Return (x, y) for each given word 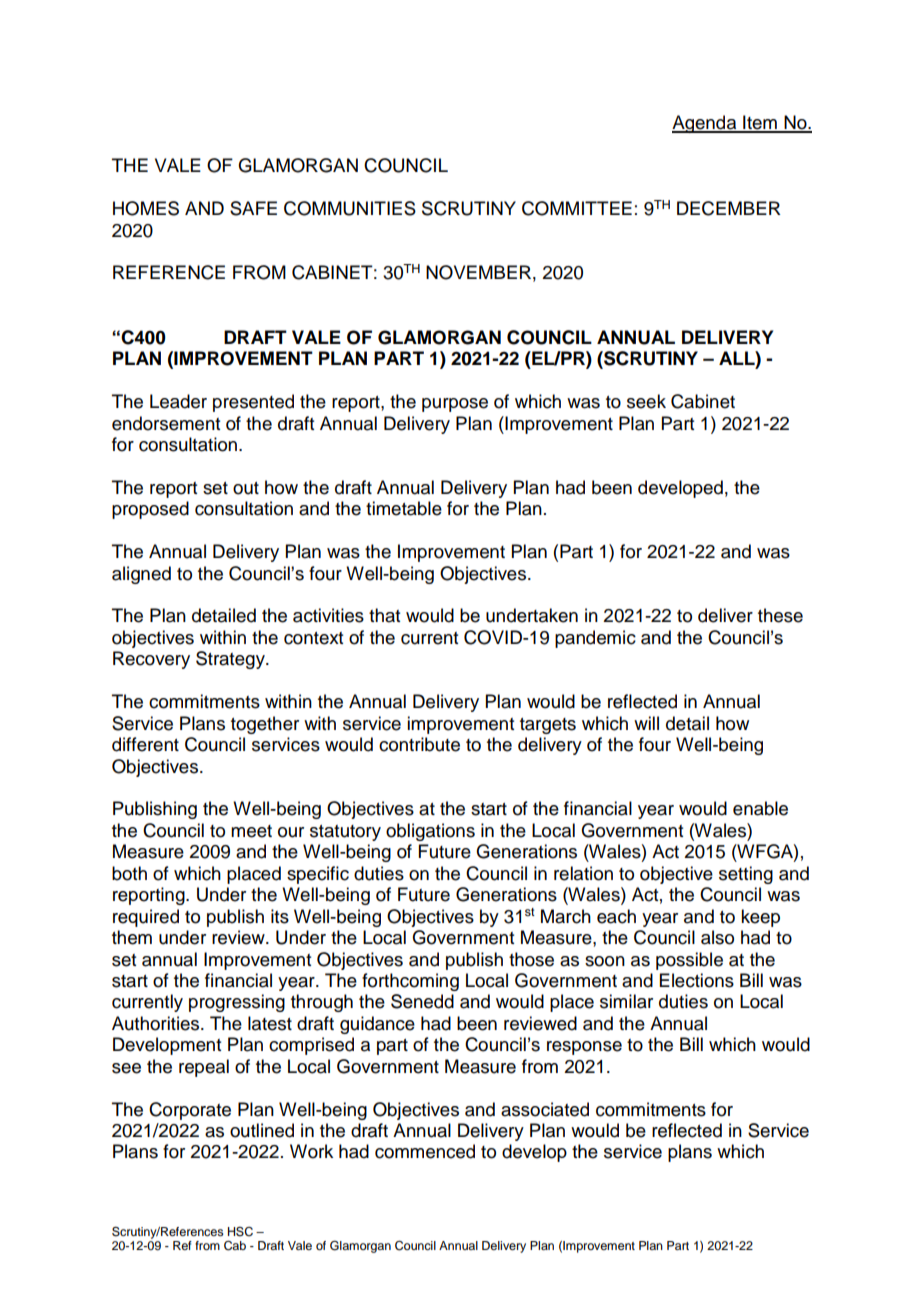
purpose (455, 405)
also (717, 937)
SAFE (253, 208)
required (146, 918)
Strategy (231, 660)
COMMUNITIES (350, 208)
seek (646, 401)
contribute (419, 744)
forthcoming (410, 982)
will (646, 723)
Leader (178, 401)
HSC (240, 1231)
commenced (425, 1151)
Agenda (705, 124)
